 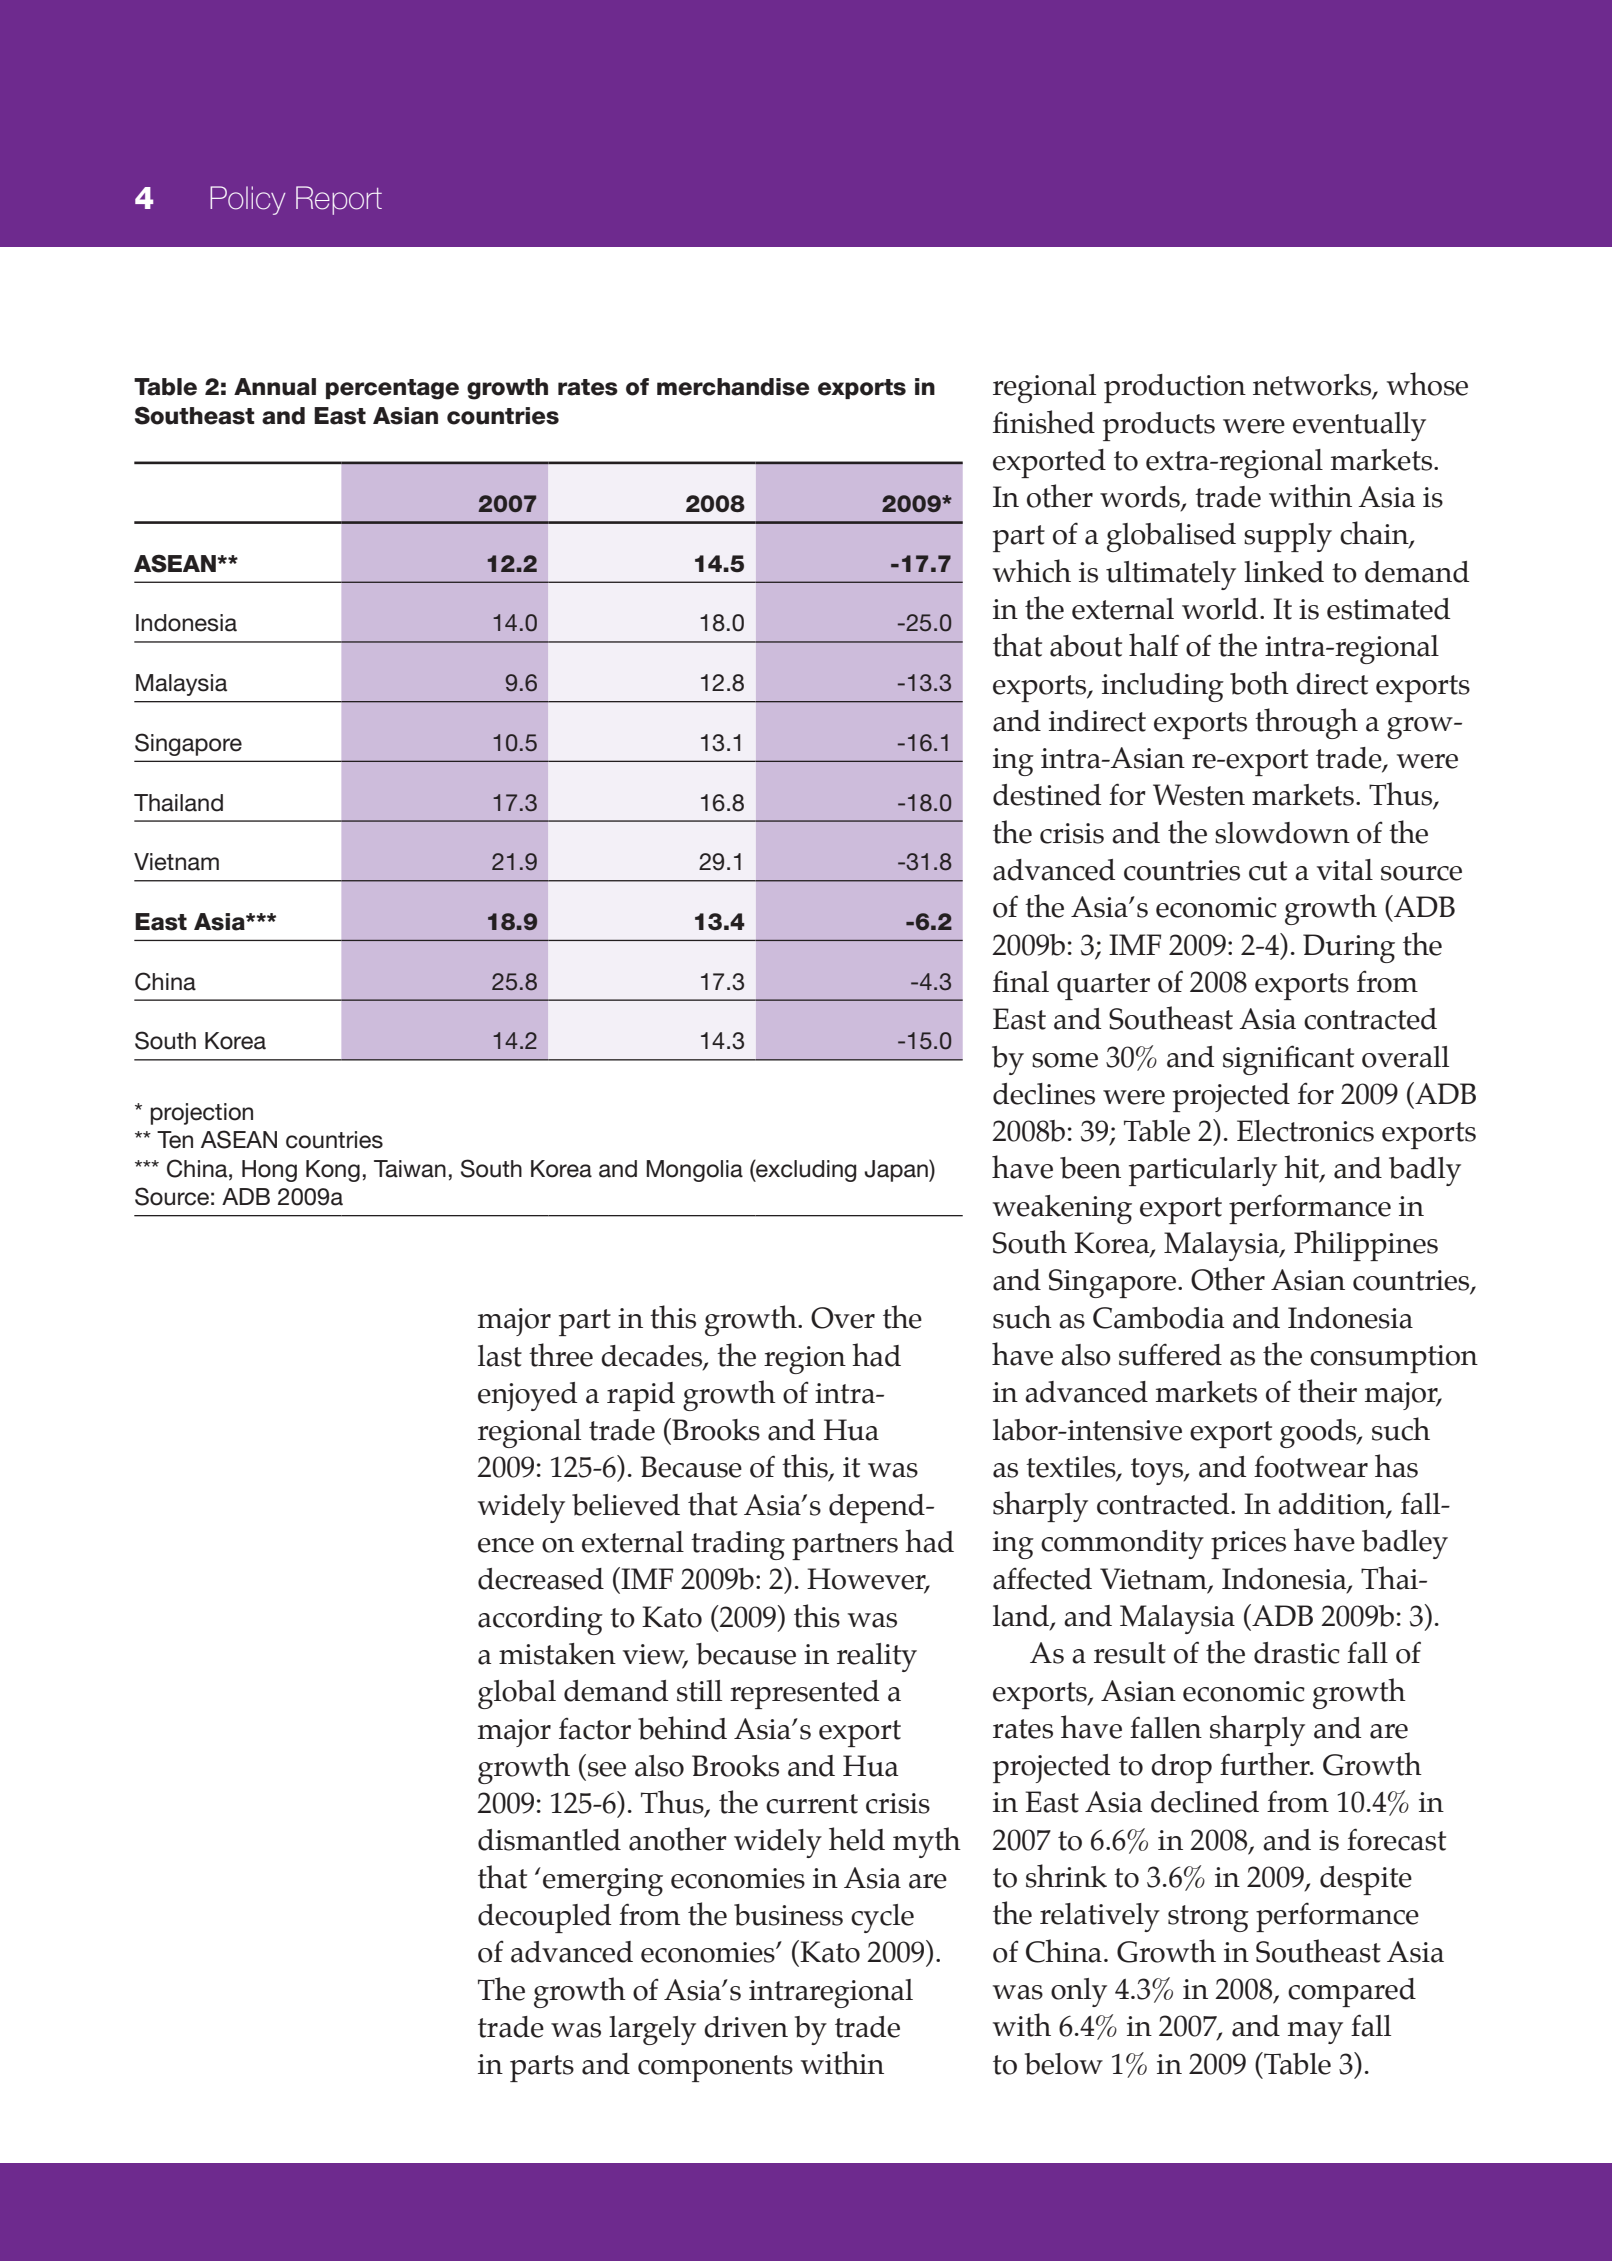 What do you see at coordinates (897, 1170) in the screenshot?
I see `Japan` at bounding box center [897, 1170].
